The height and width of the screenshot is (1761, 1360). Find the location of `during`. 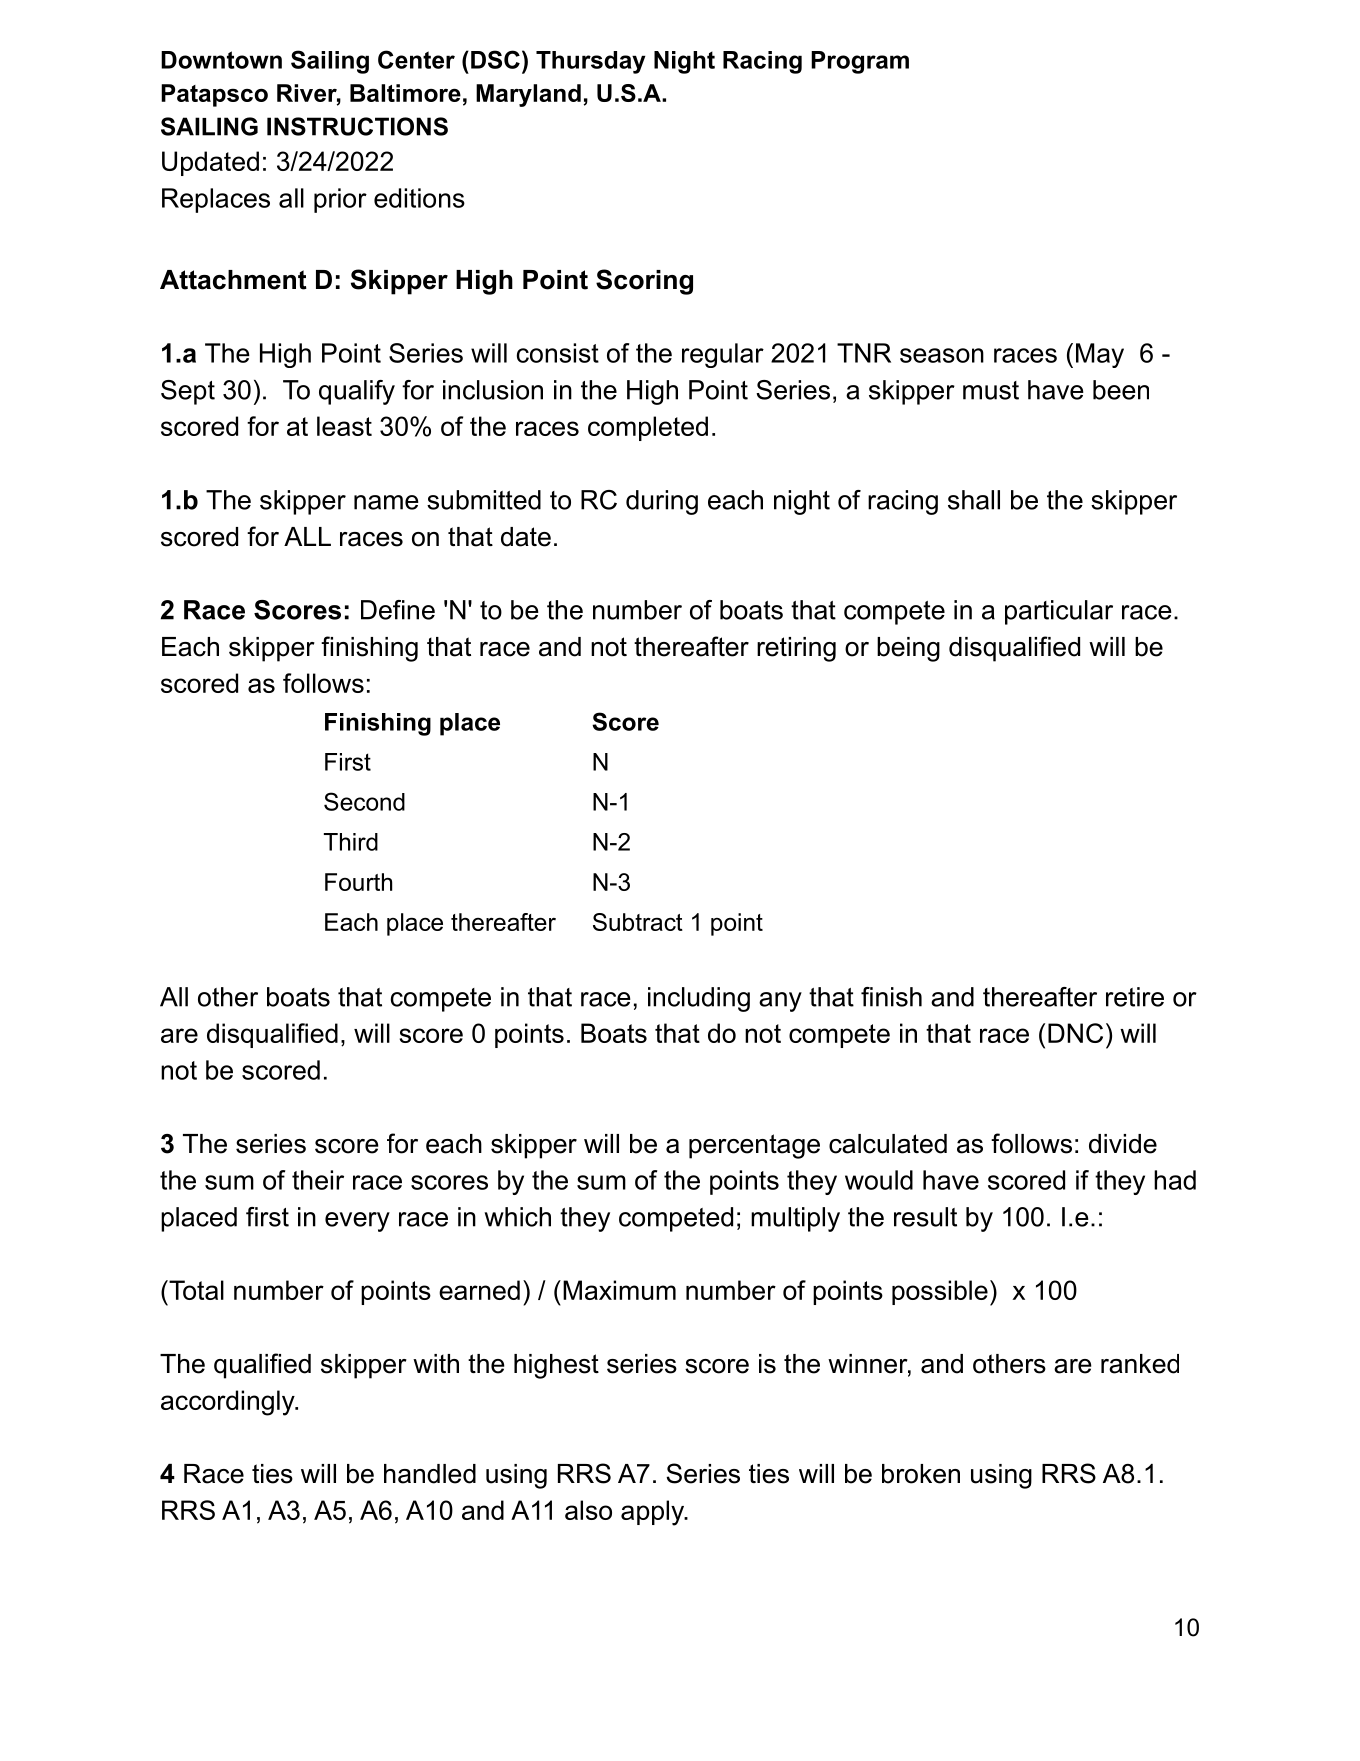

during is located at coordinates (662, 502).
